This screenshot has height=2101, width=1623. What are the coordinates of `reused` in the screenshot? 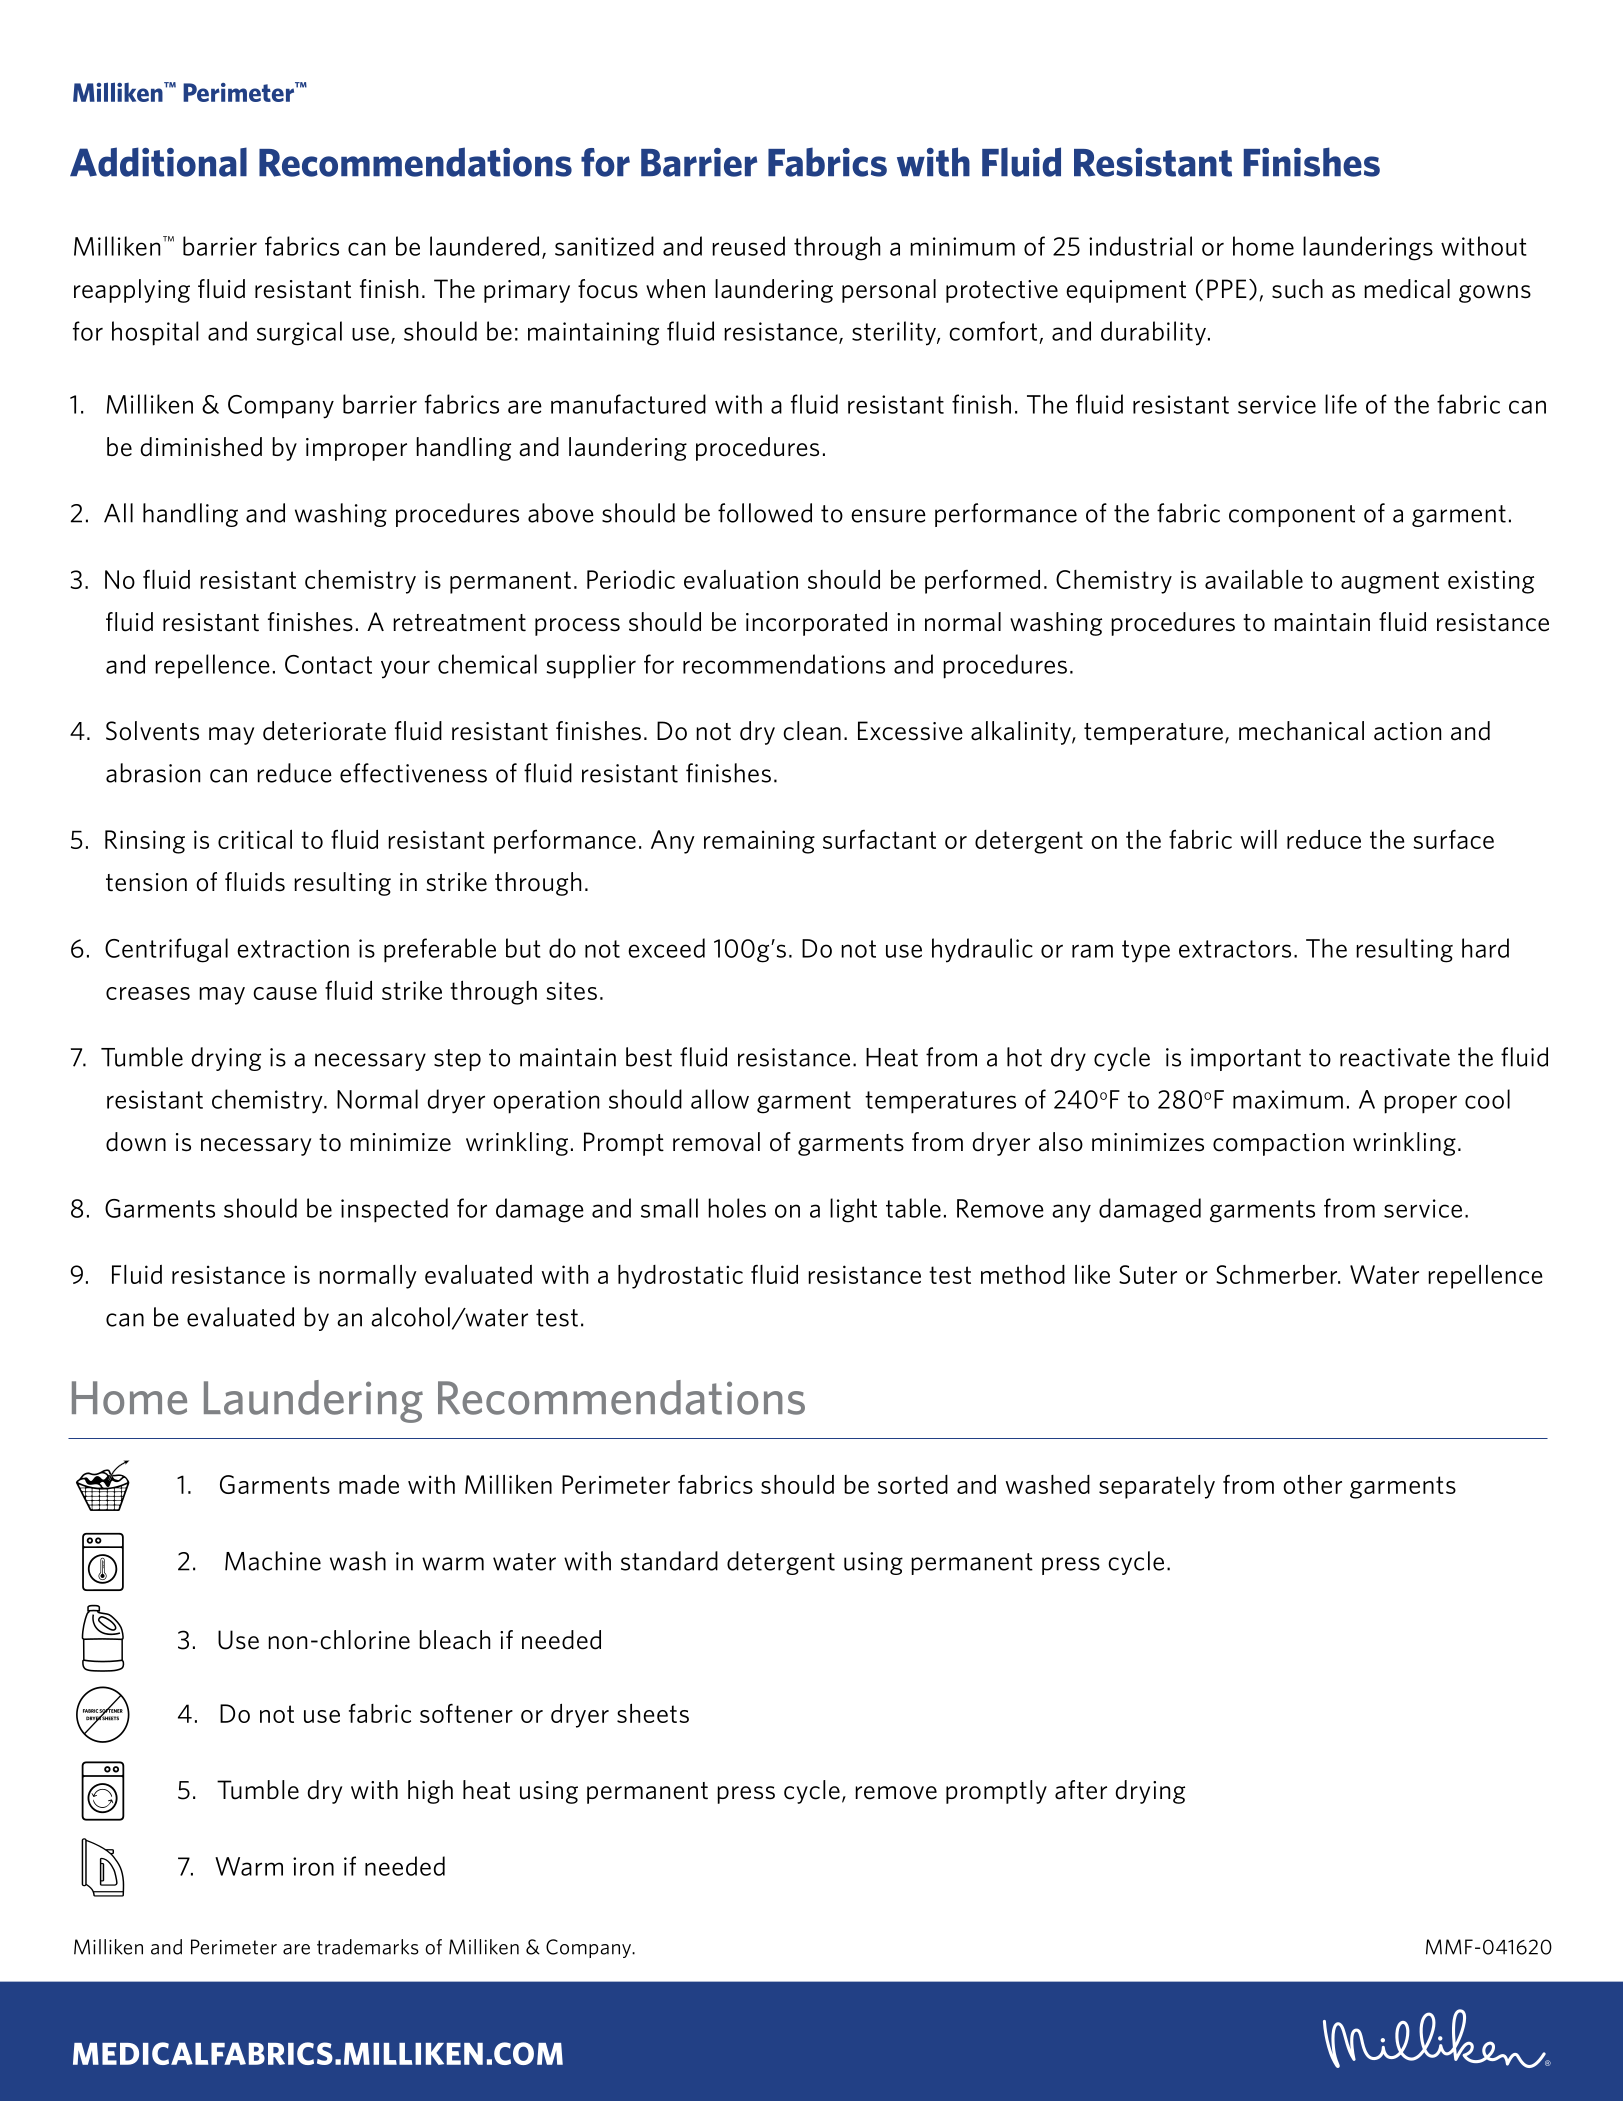 It's located at (748, 246).
